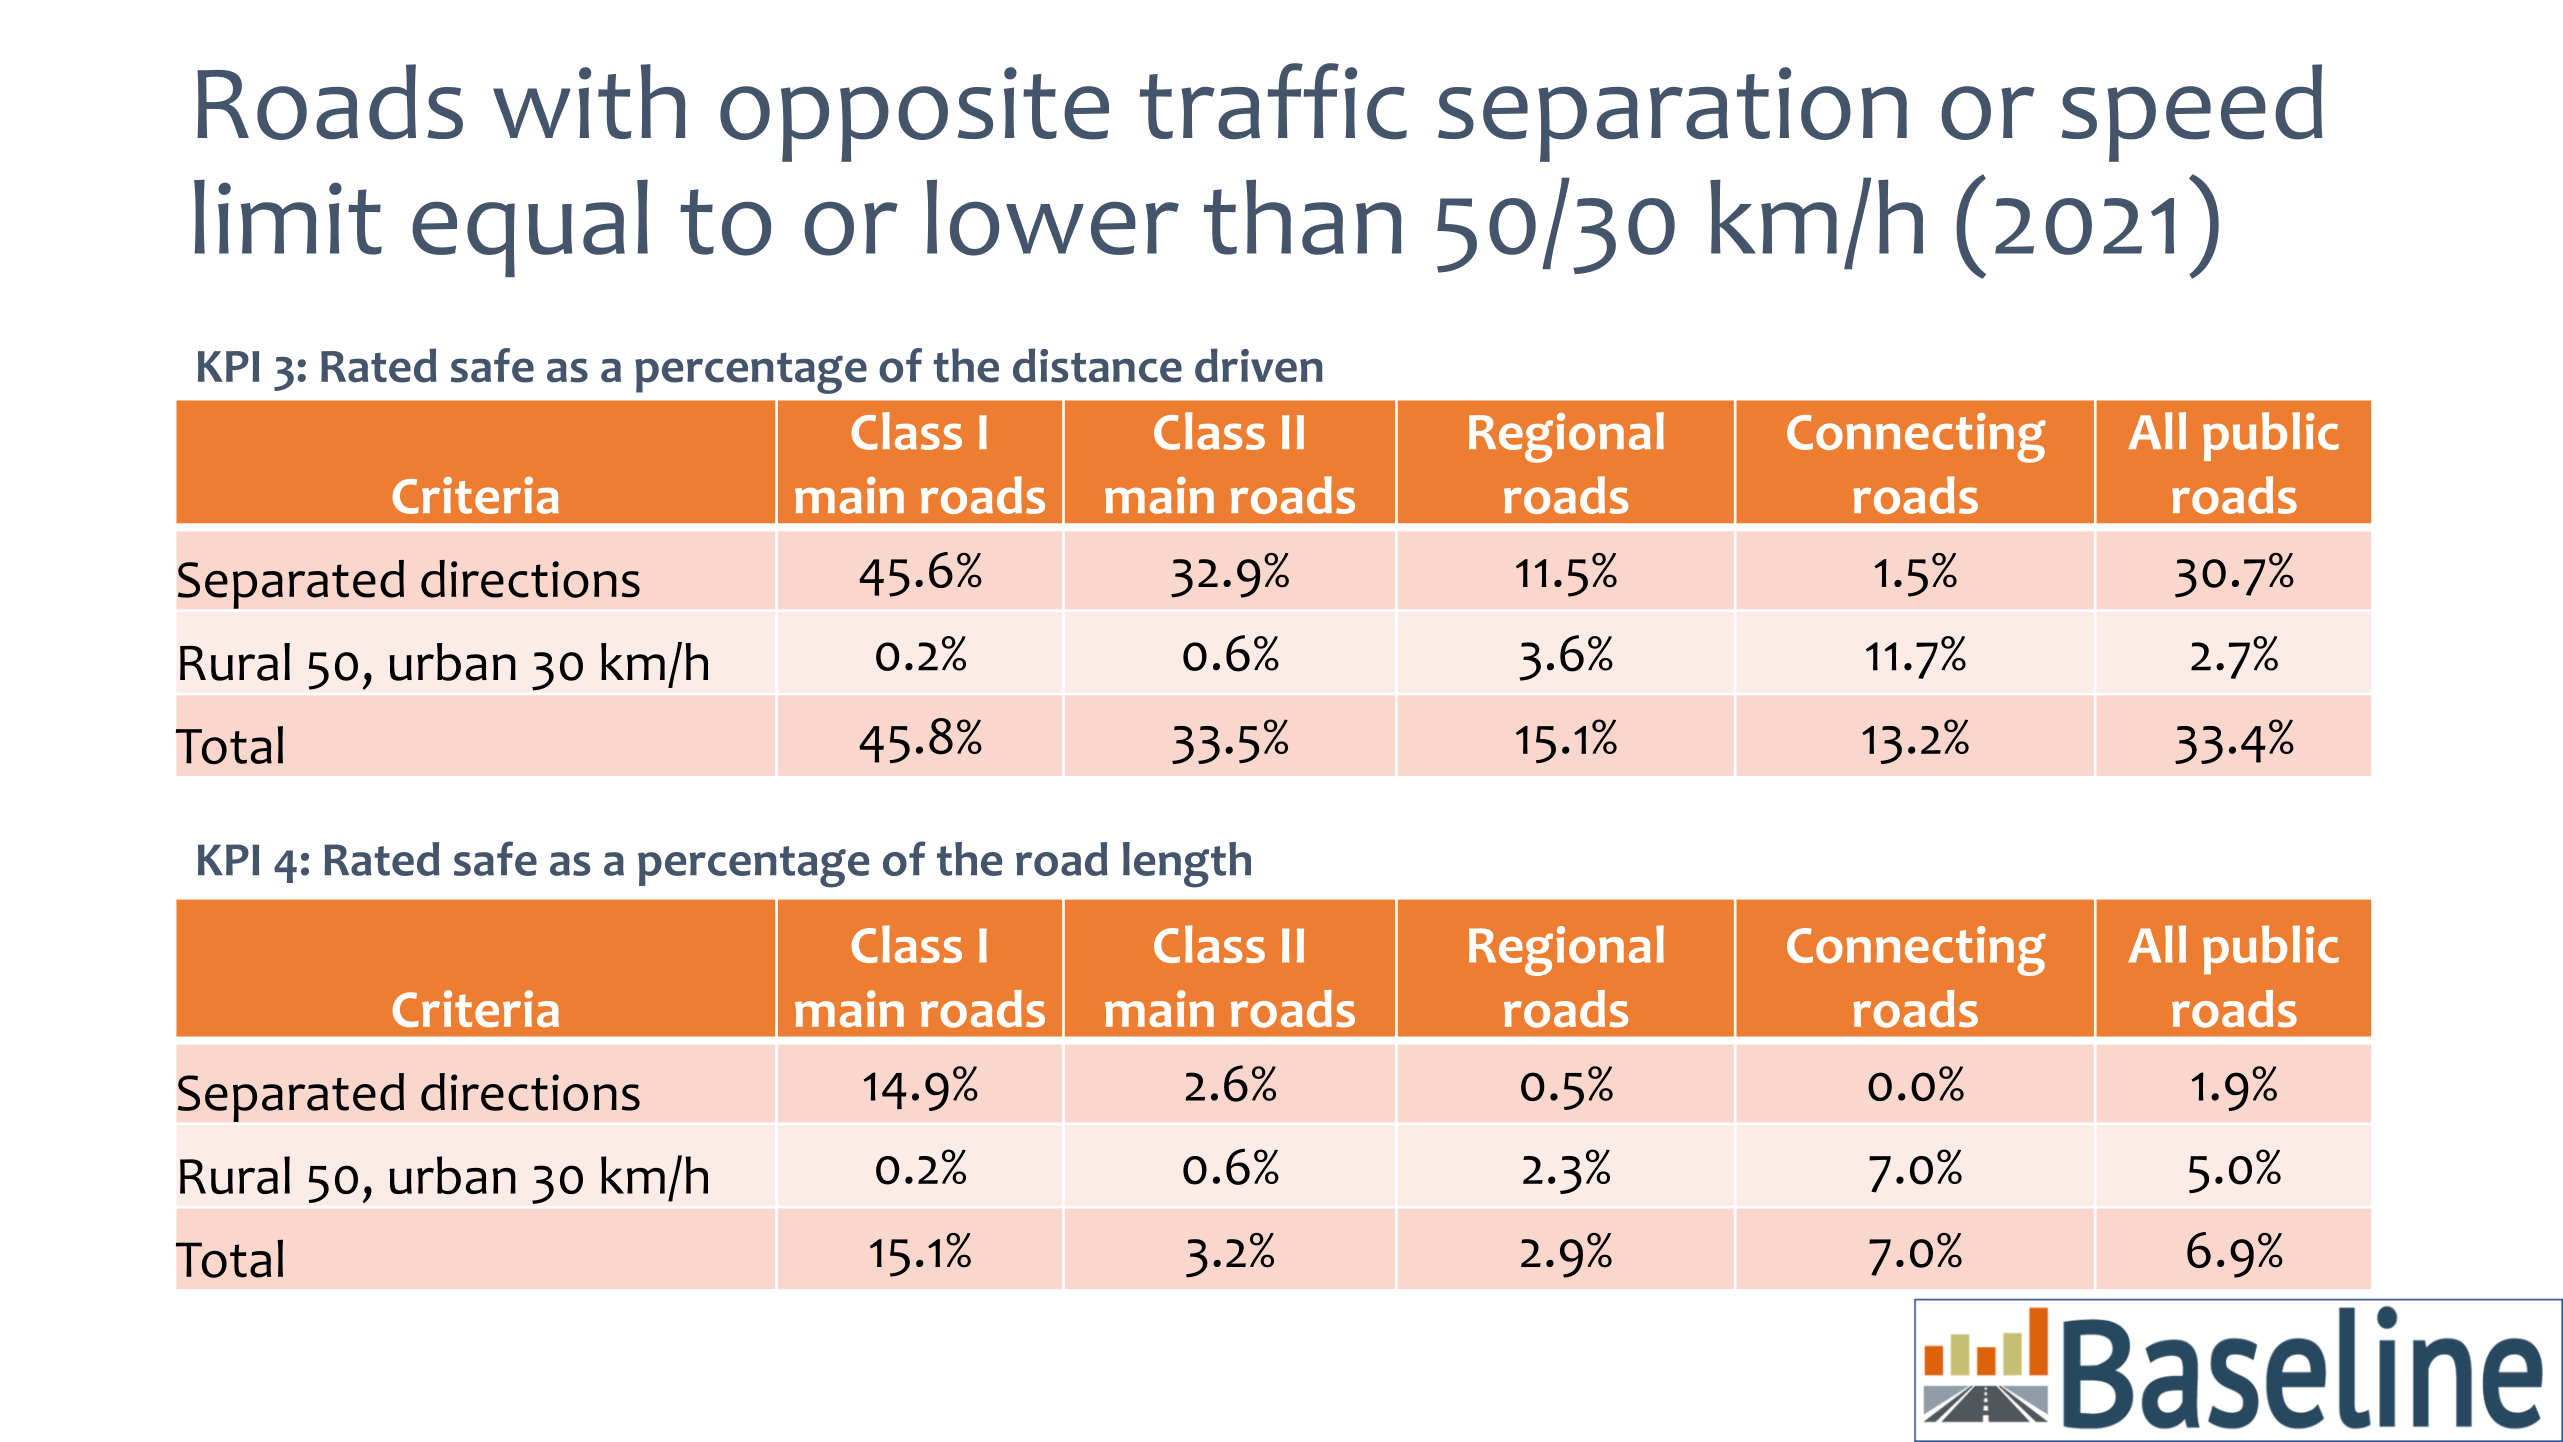  I want to click on separation, so click(1672, 114).
